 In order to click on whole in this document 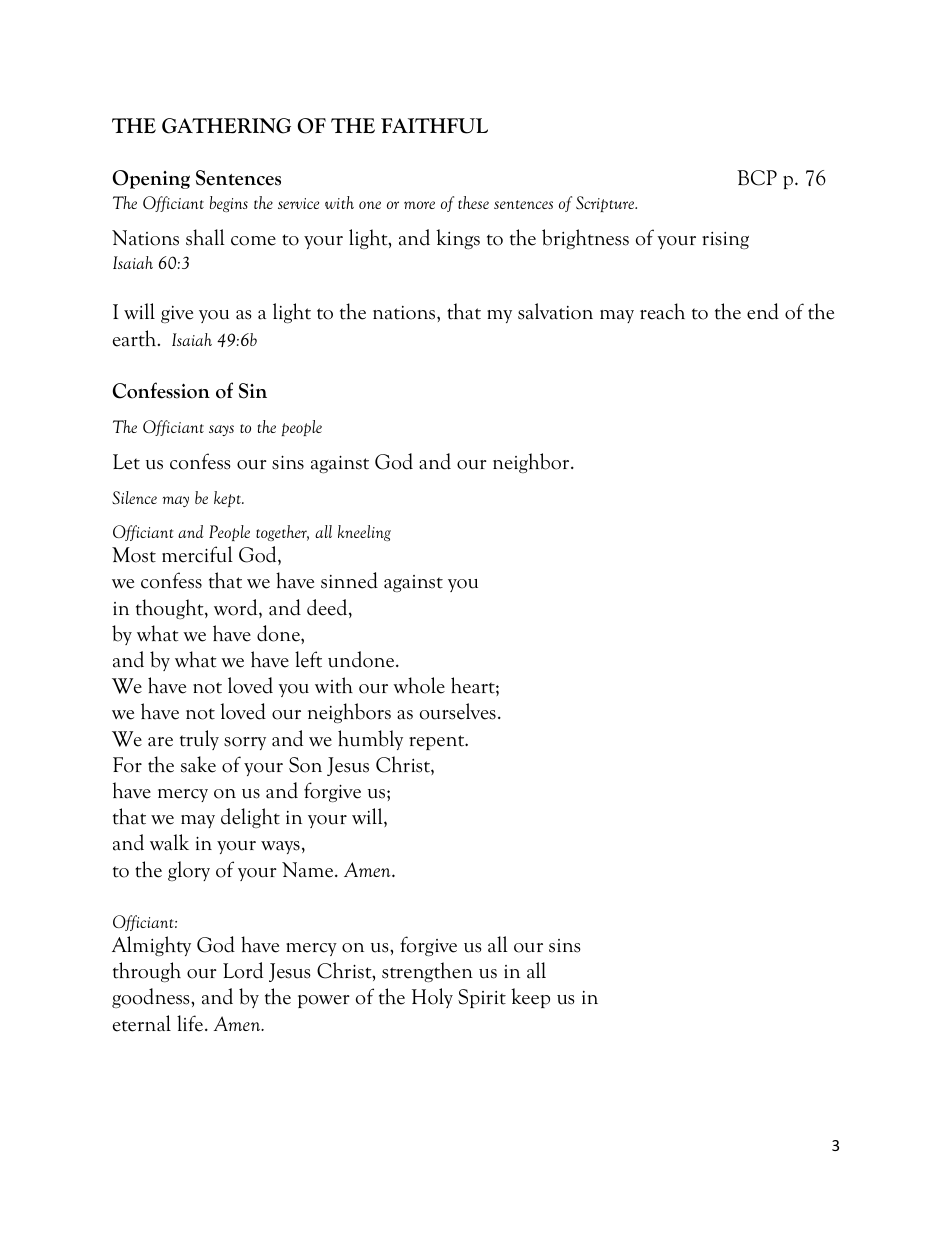, I will do `click(419, 685)`.
